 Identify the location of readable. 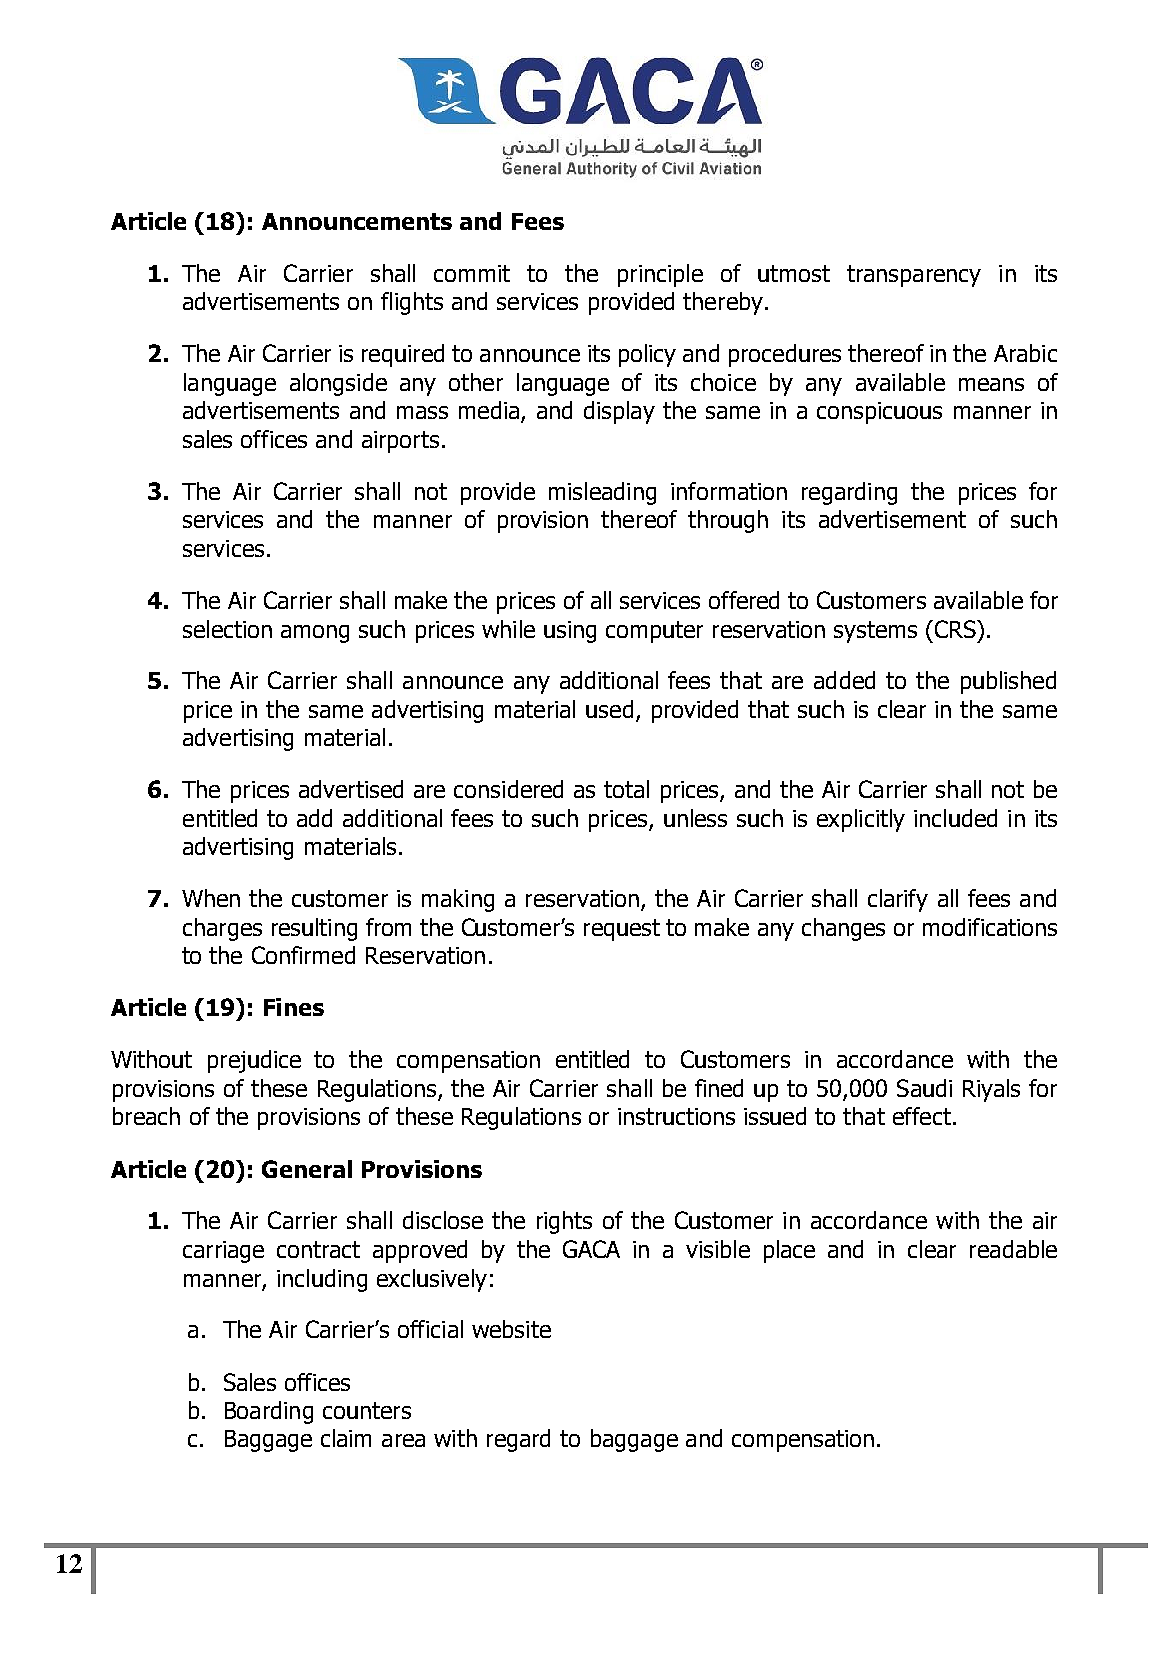
(1013, 1249).
